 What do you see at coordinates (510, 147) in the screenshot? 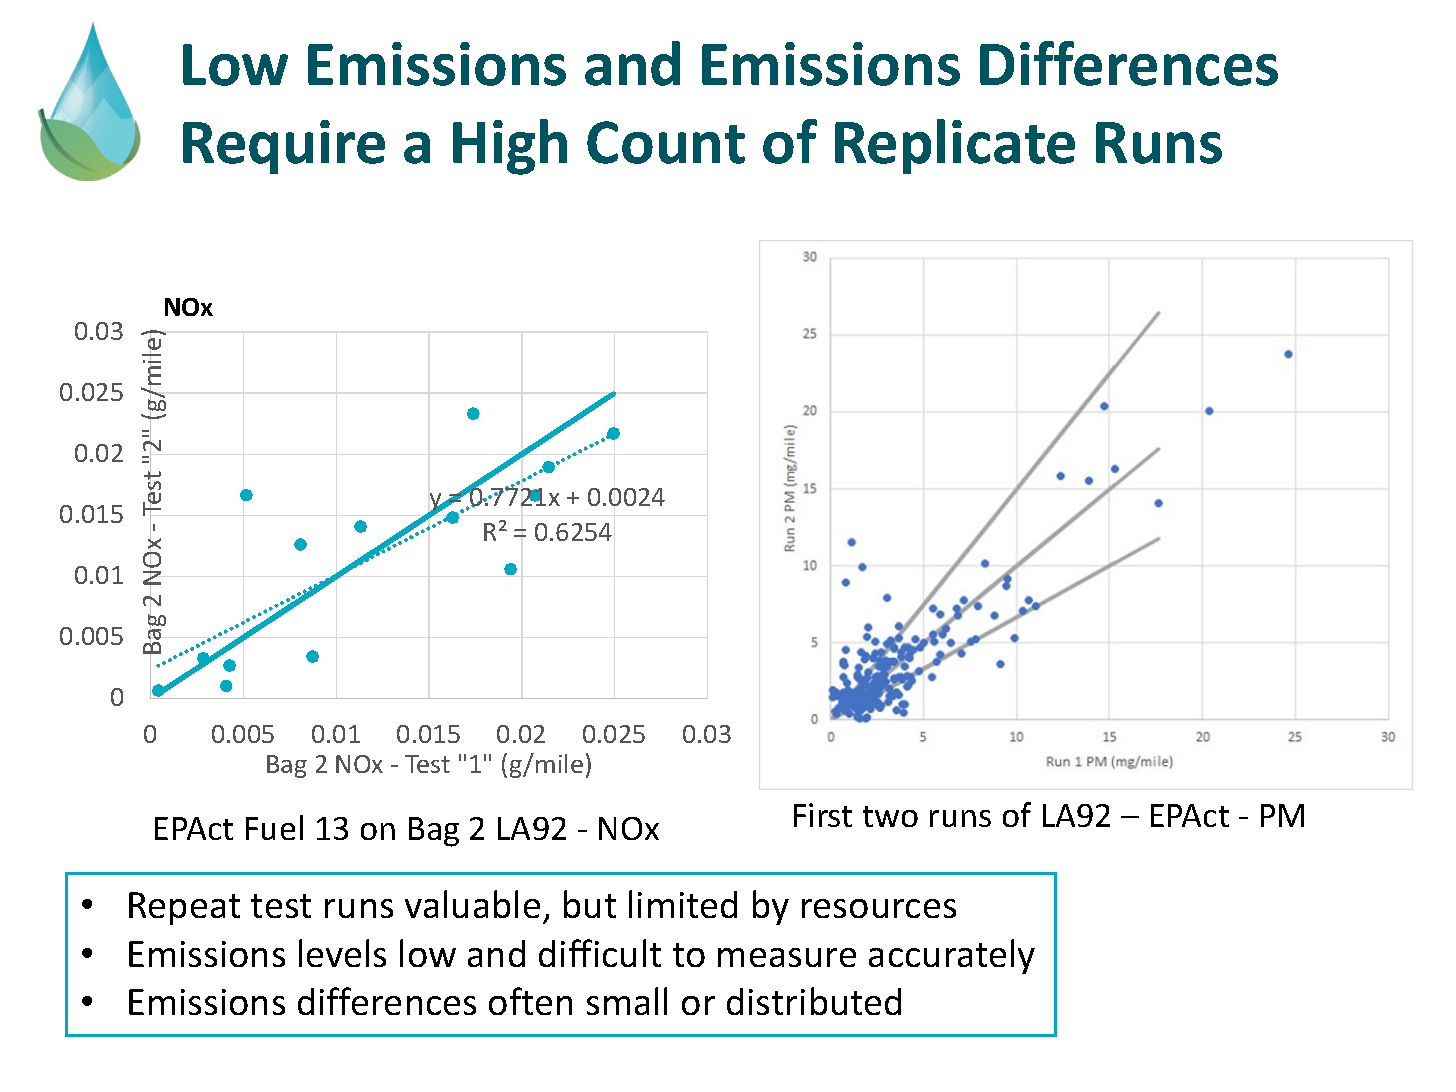
I see `High` at bounding box center [510, 147].
